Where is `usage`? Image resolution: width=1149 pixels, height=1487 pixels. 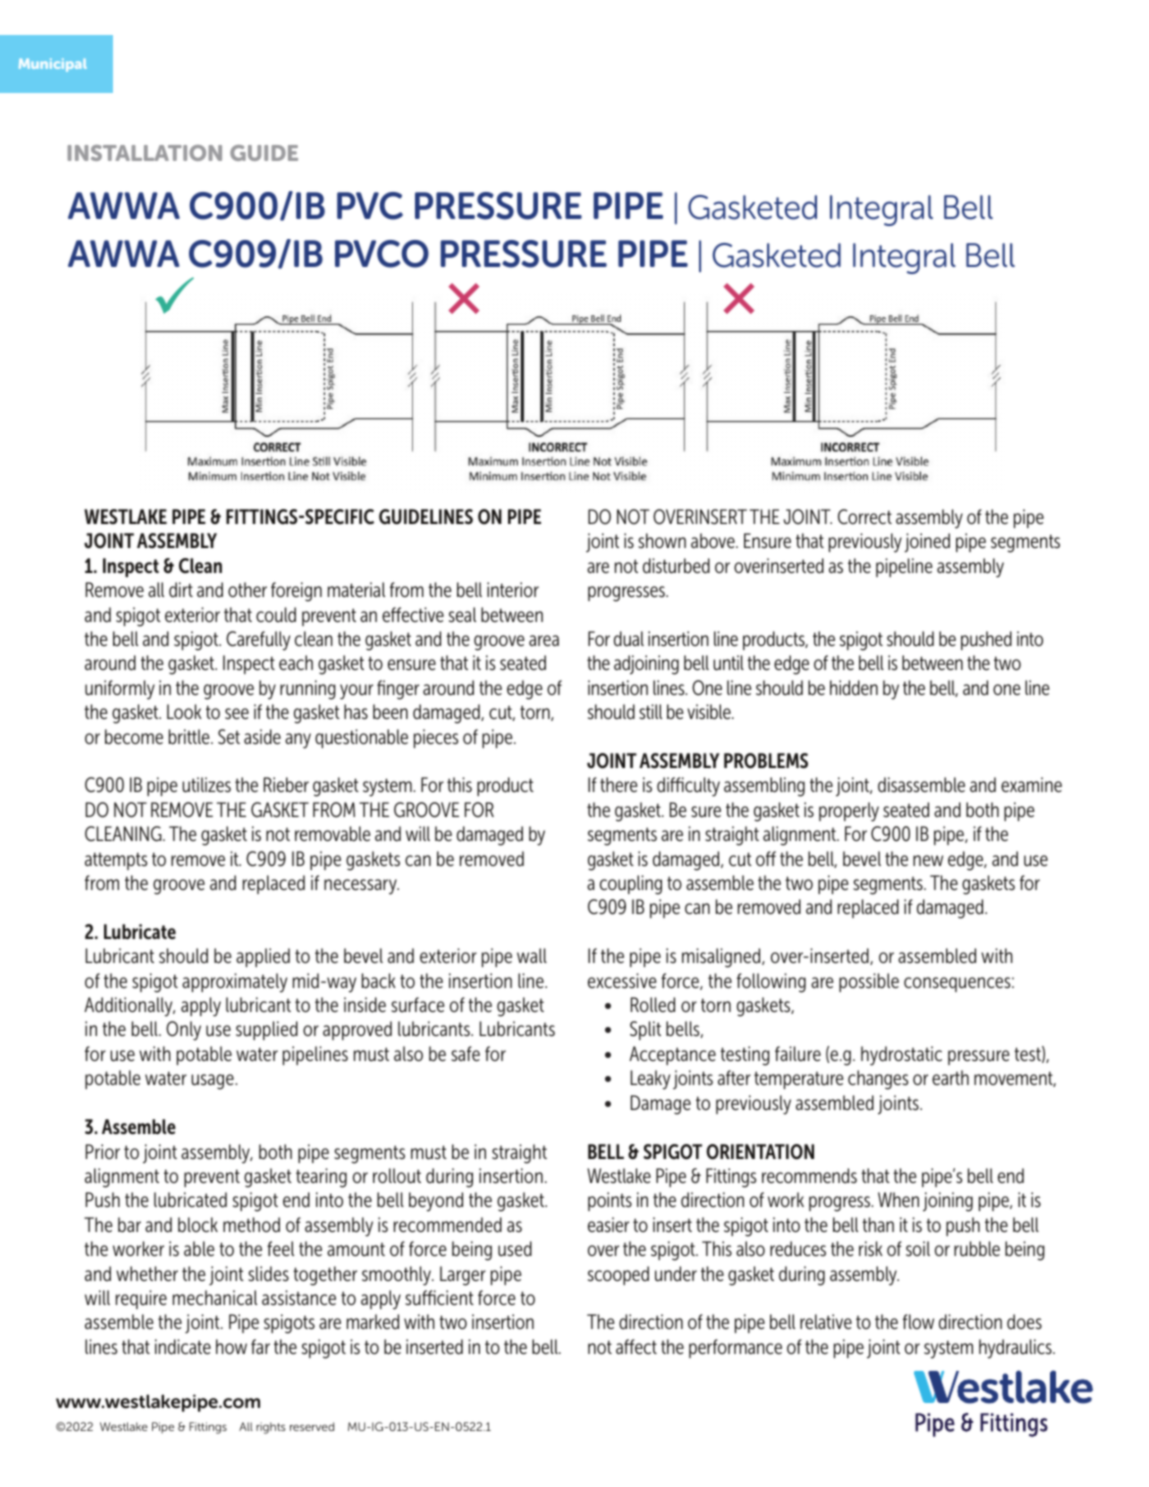
usage is located at coordinates (213, 1082).
